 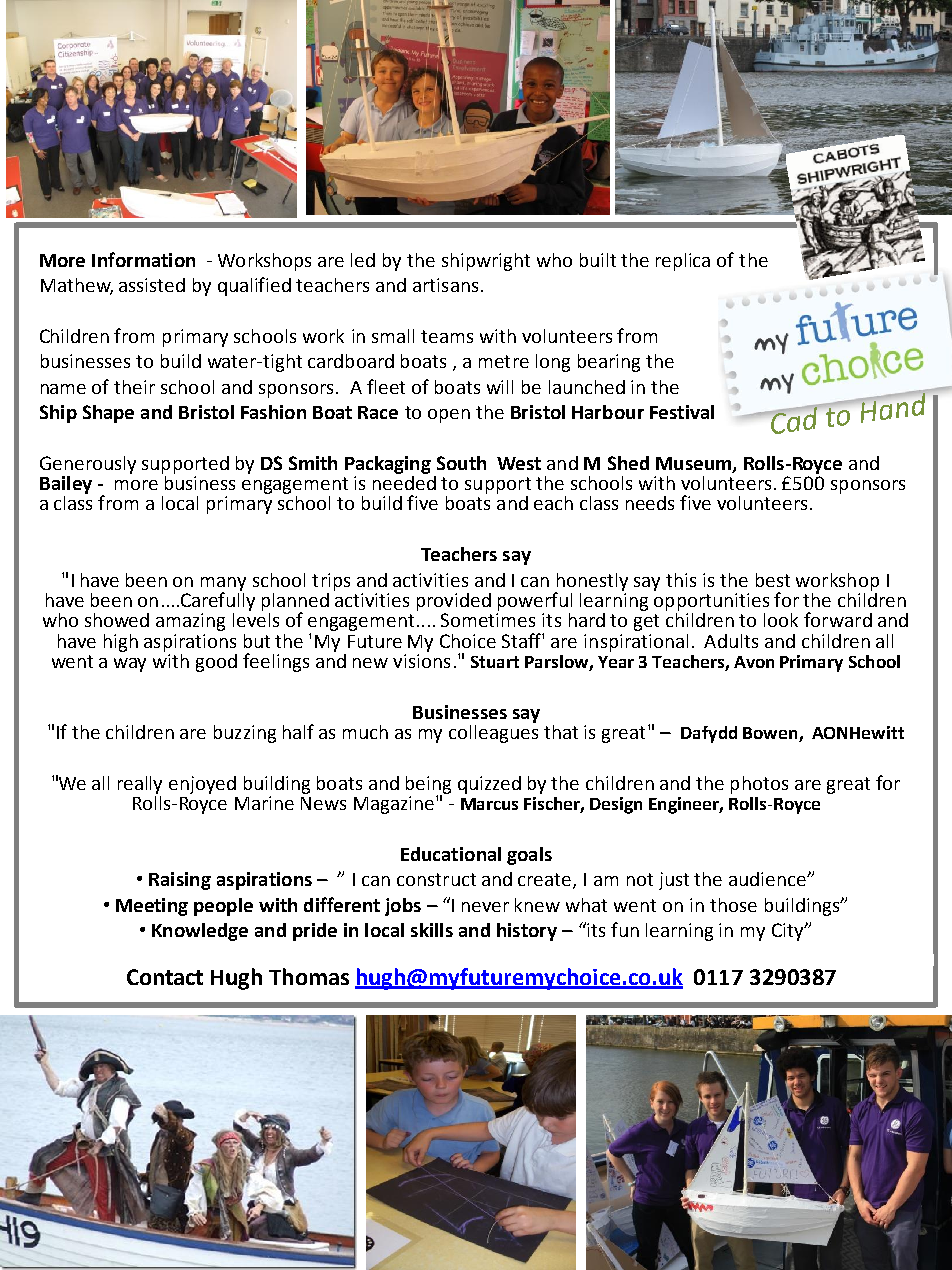 I want to click on colleagues, so click(x=493, y=732).
